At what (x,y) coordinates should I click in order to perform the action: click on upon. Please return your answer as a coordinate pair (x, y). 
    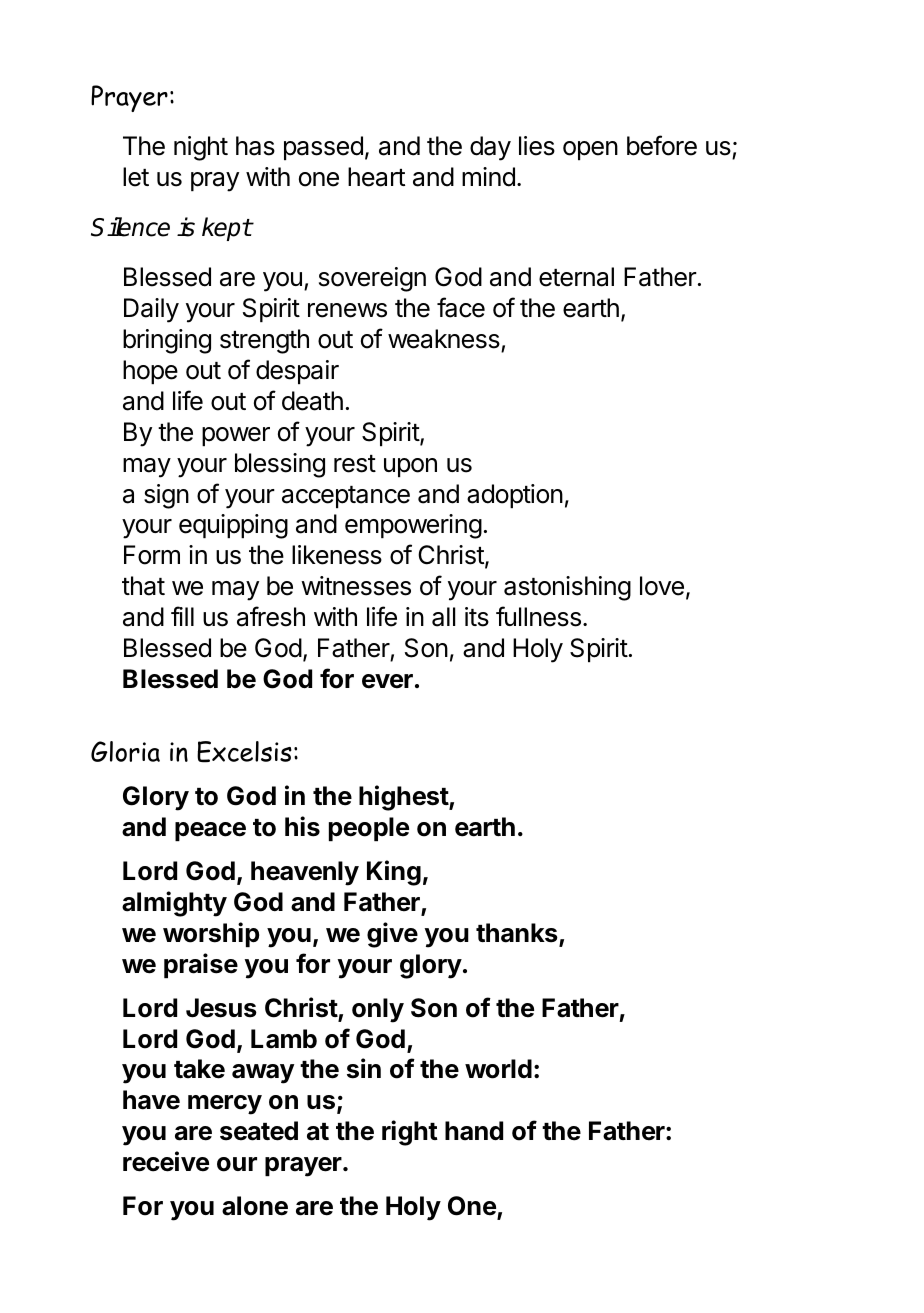
    Looking at the image, I should click on (410, 467).
